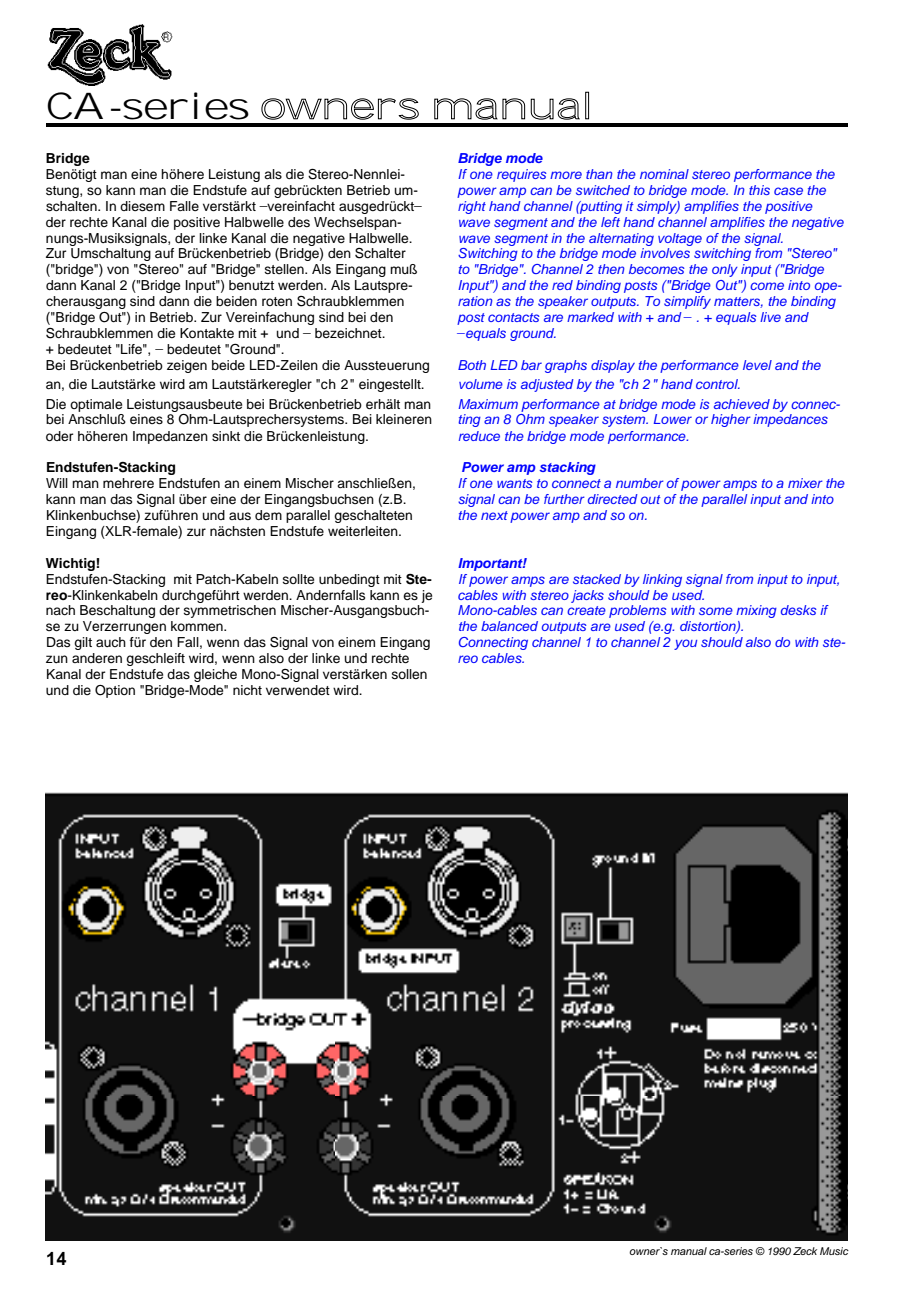  What do you see at coordinates (805, 1251) in the page?
I see `Zeck` at bounding box center [805, 1251].
